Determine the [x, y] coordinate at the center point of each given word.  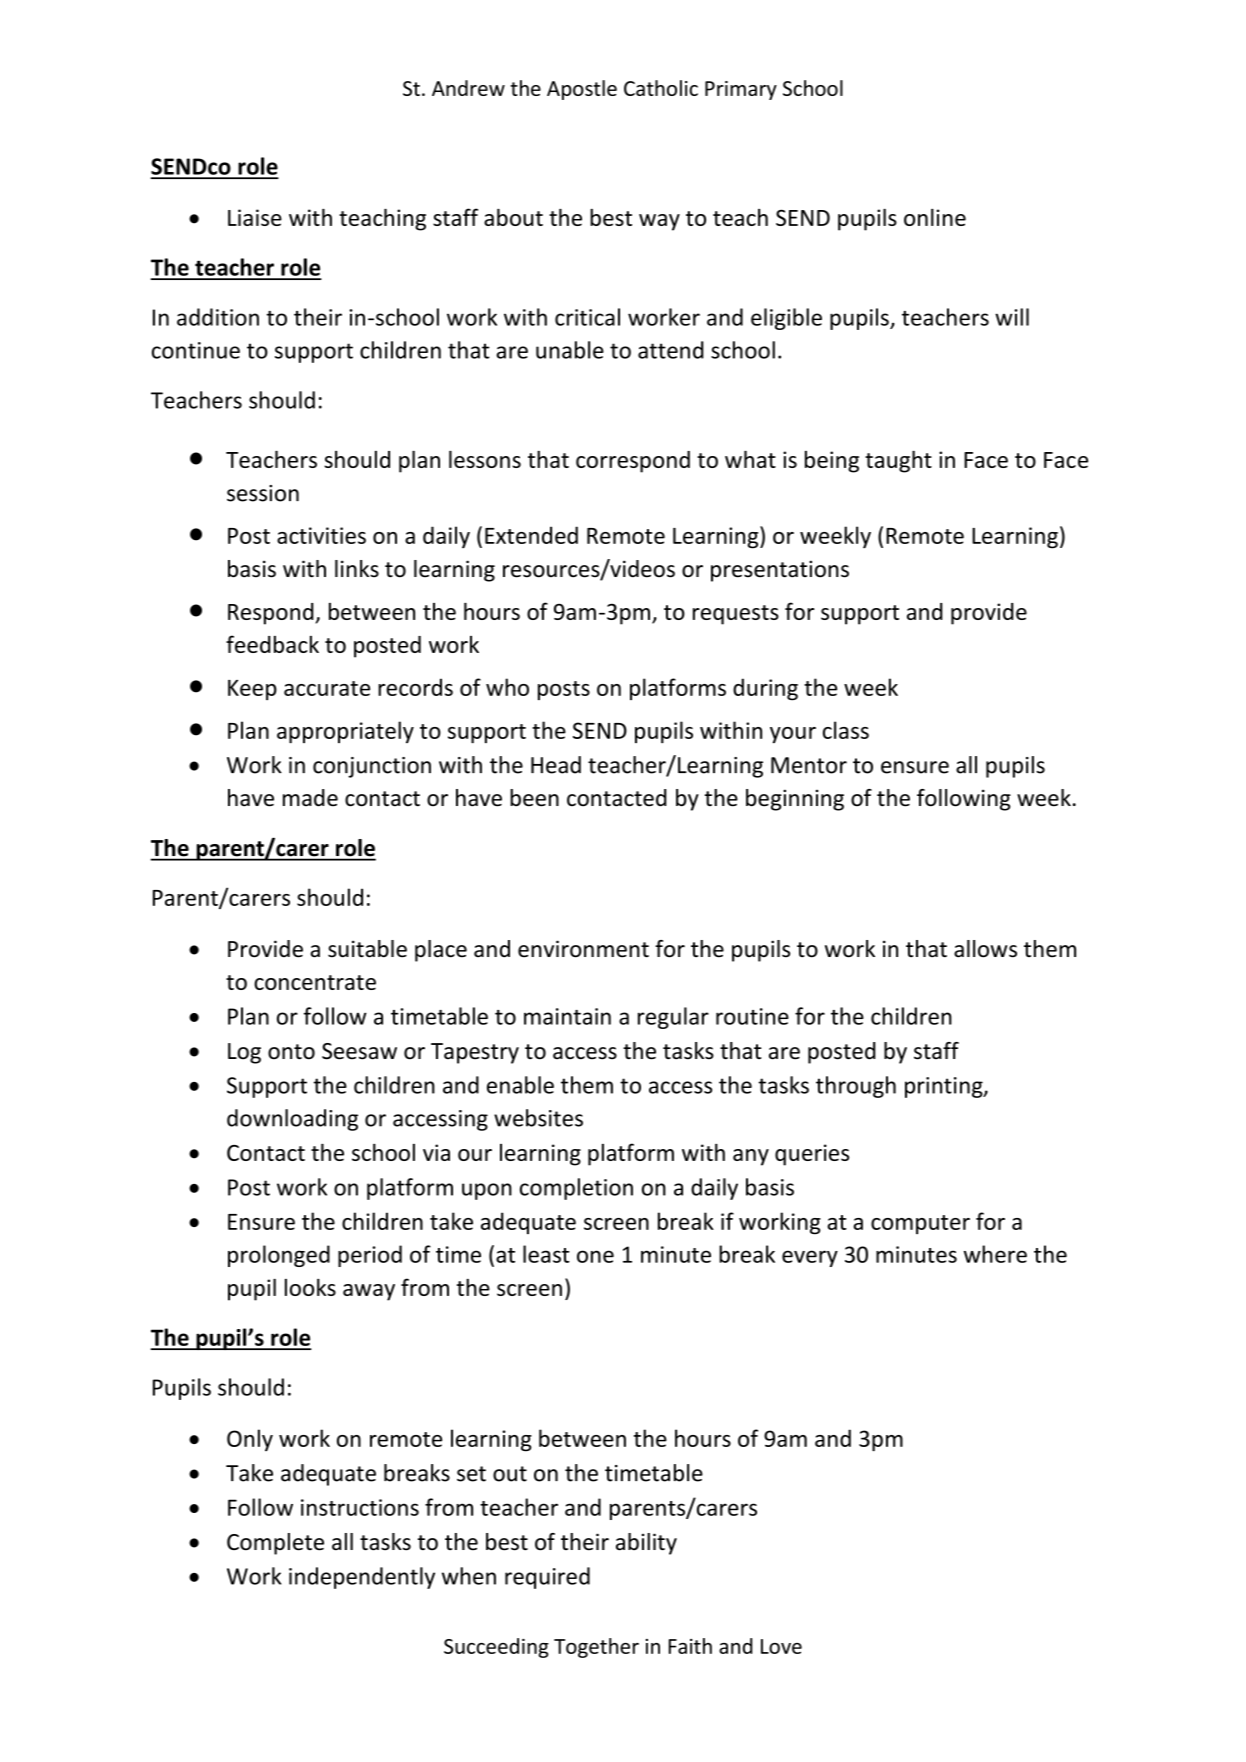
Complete [275, 1544]
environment [583, 949]
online [935, 217]
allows [985, 949]
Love [781, 1646]
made [310, 798]
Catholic [661, 88]
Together [596, 1648]
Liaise [255, 217]
